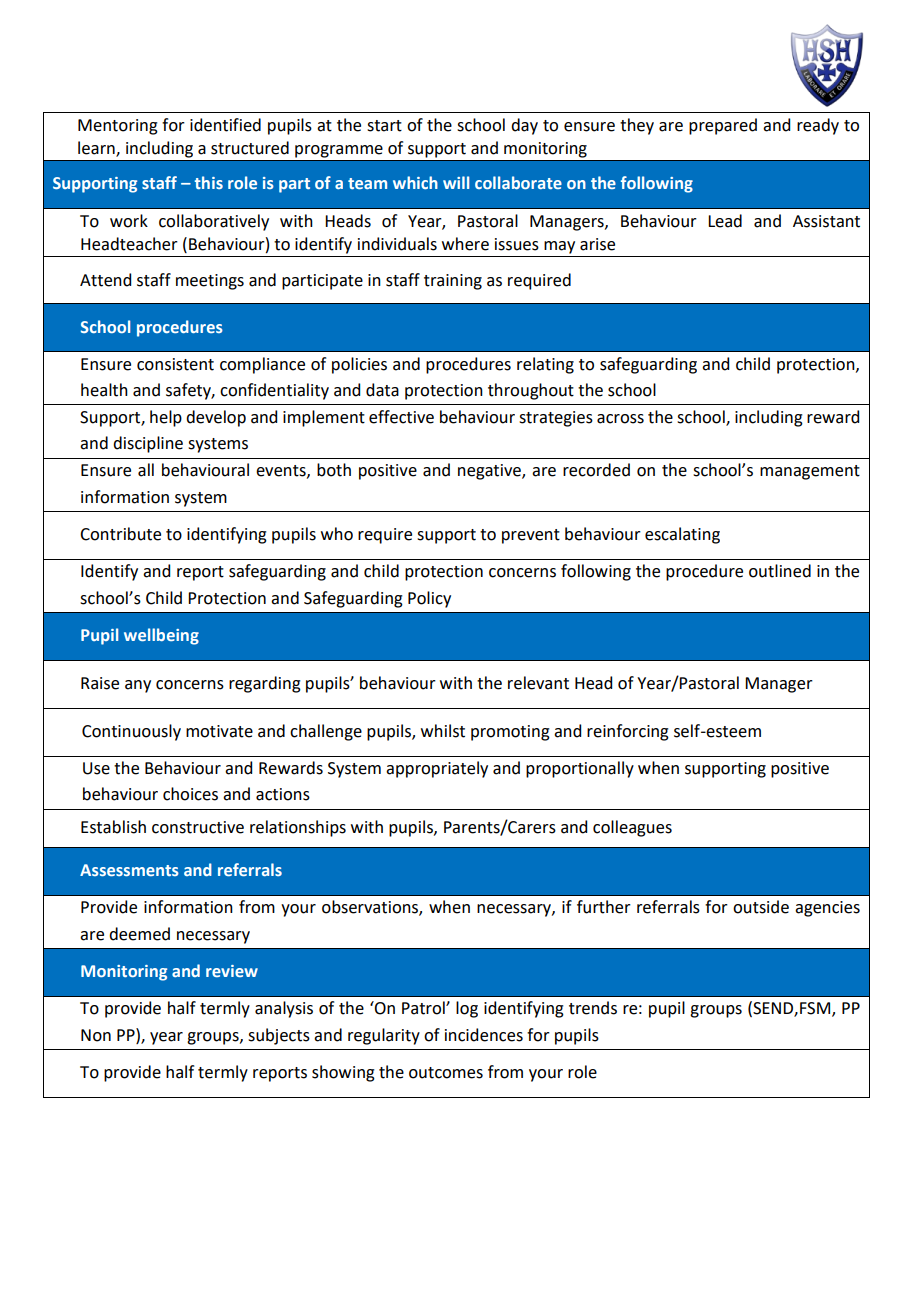 This page has width=924, height=1308. I want to click on will, so click(456, 182).
